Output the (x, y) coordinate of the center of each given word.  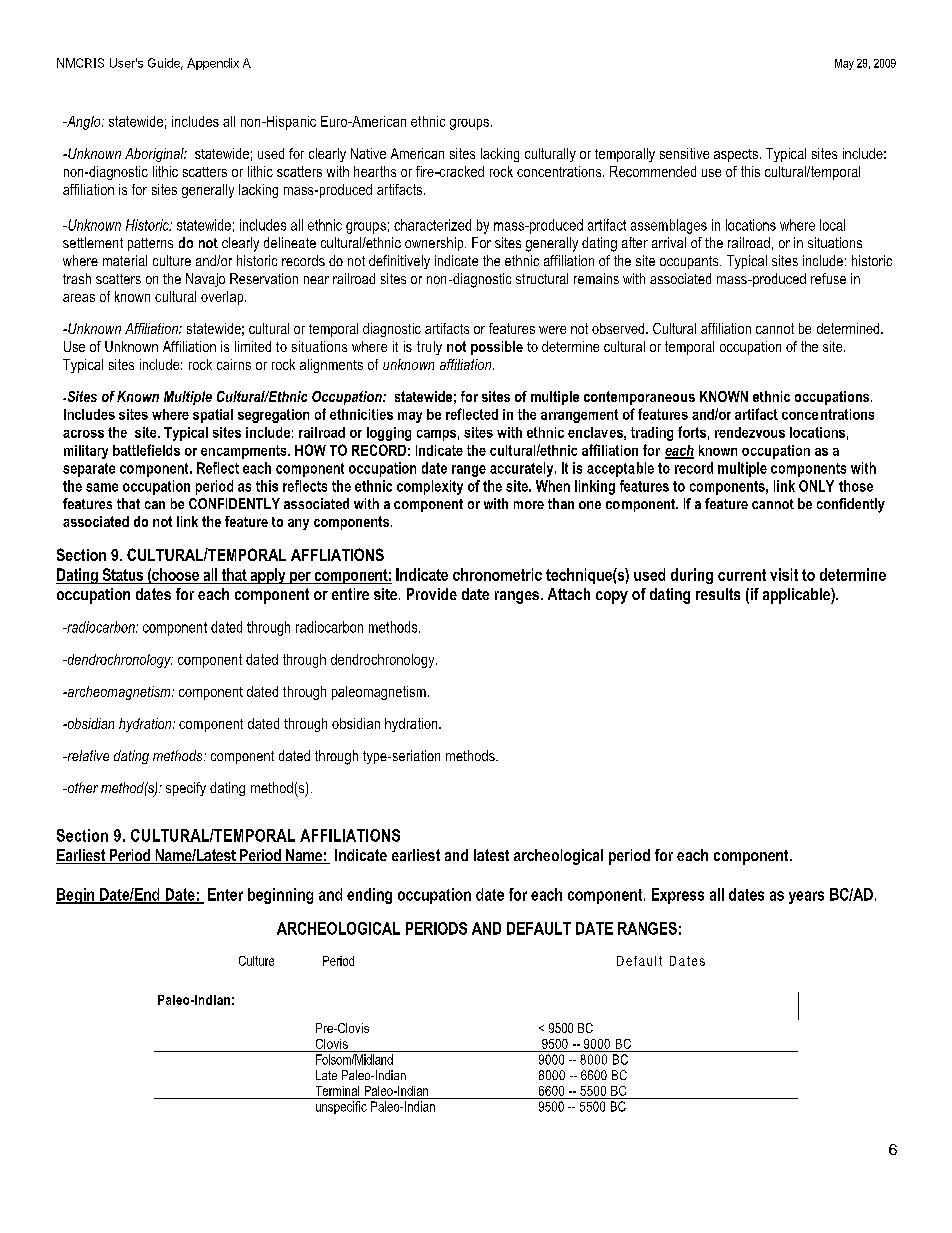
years (806, 897)
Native (368, 153)
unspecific (341, 1107)
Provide (432, 594)
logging (389, 434)
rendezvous (750, 432)
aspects (736, 155)
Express (678, 896)
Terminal (337, 1091)
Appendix (213, 64)
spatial (213, 416)
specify (186, 789)
